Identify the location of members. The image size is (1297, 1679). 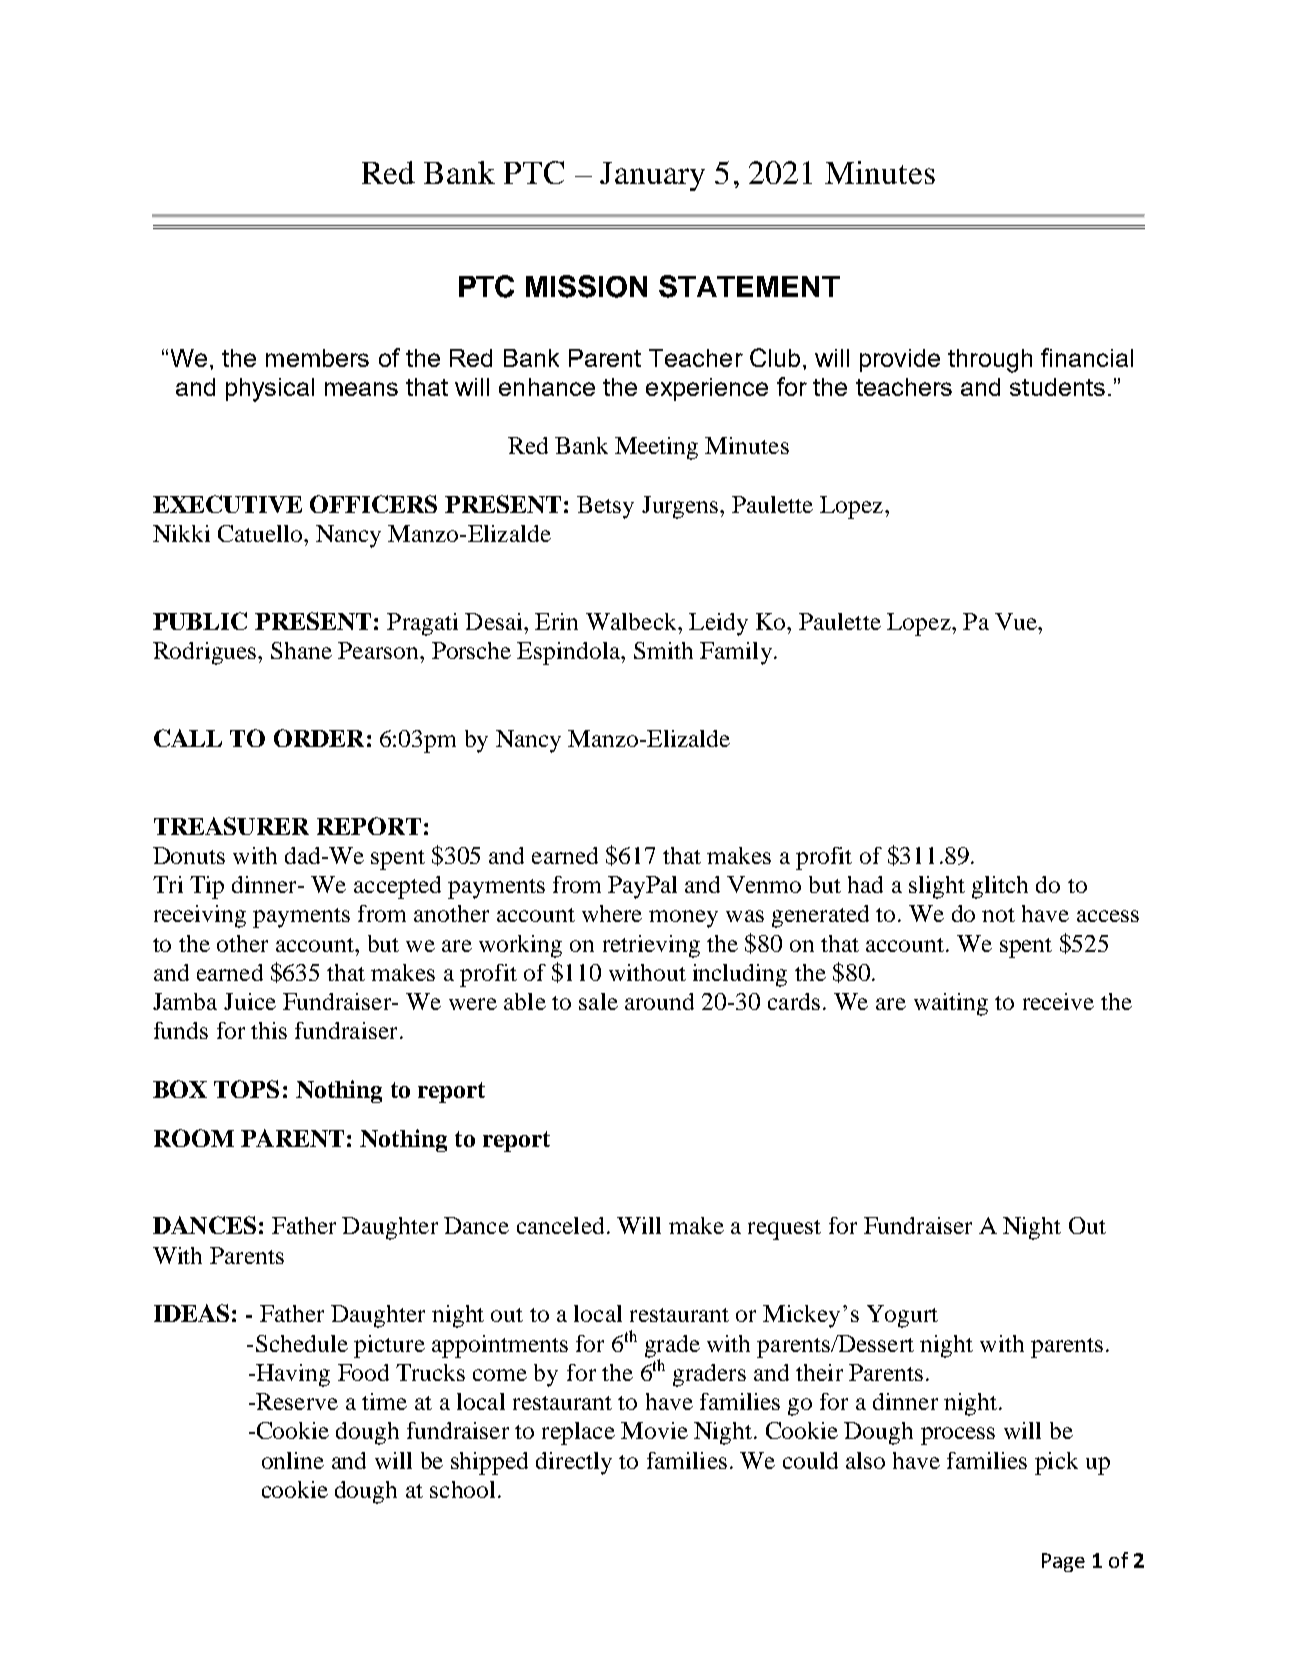
(317, 358).
